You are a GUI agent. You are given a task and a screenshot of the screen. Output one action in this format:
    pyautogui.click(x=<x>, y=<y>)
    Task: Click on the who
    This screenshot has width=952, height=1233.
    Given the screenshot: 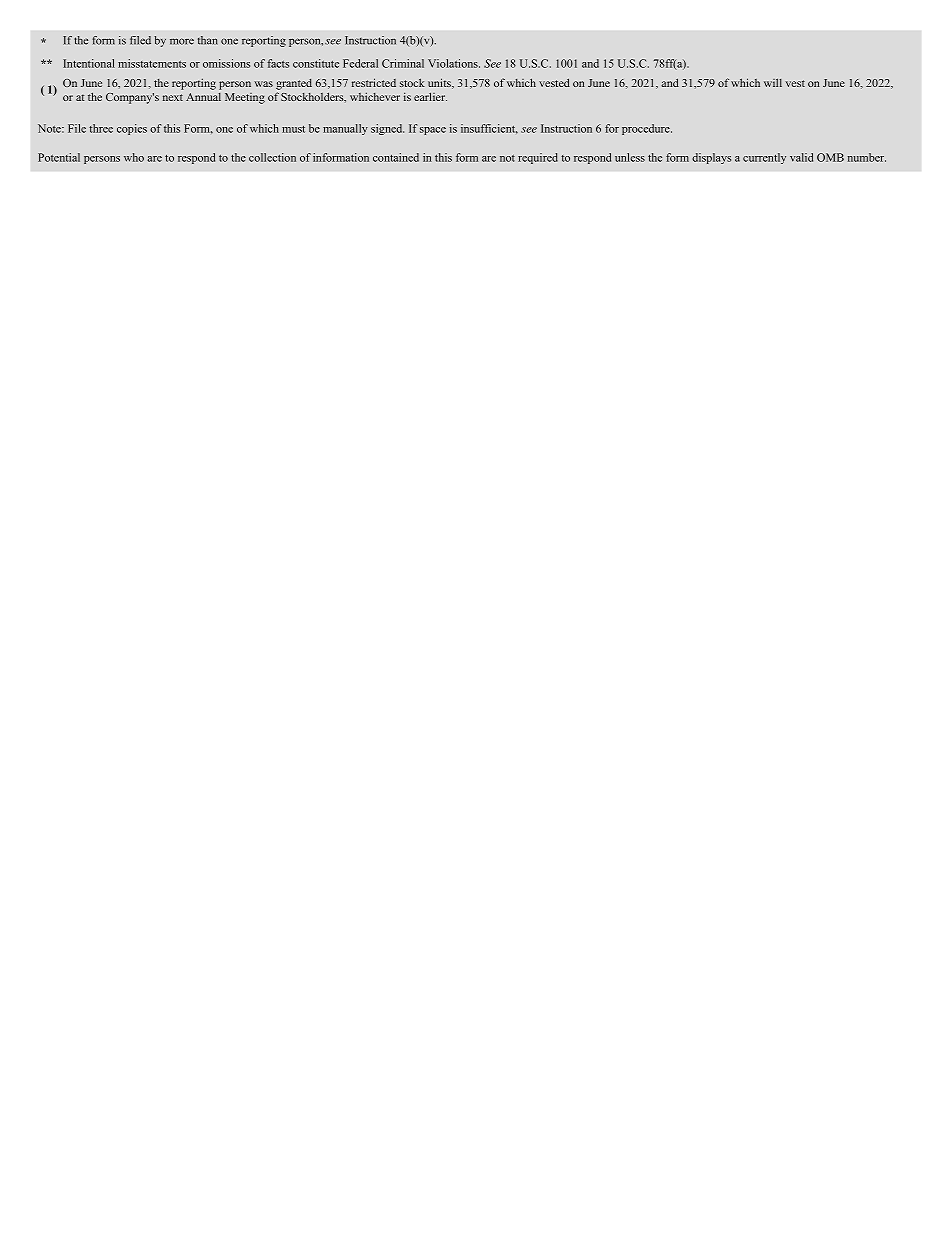 What is the action you would take?
    pyautogui.click(x=134, y=157)
